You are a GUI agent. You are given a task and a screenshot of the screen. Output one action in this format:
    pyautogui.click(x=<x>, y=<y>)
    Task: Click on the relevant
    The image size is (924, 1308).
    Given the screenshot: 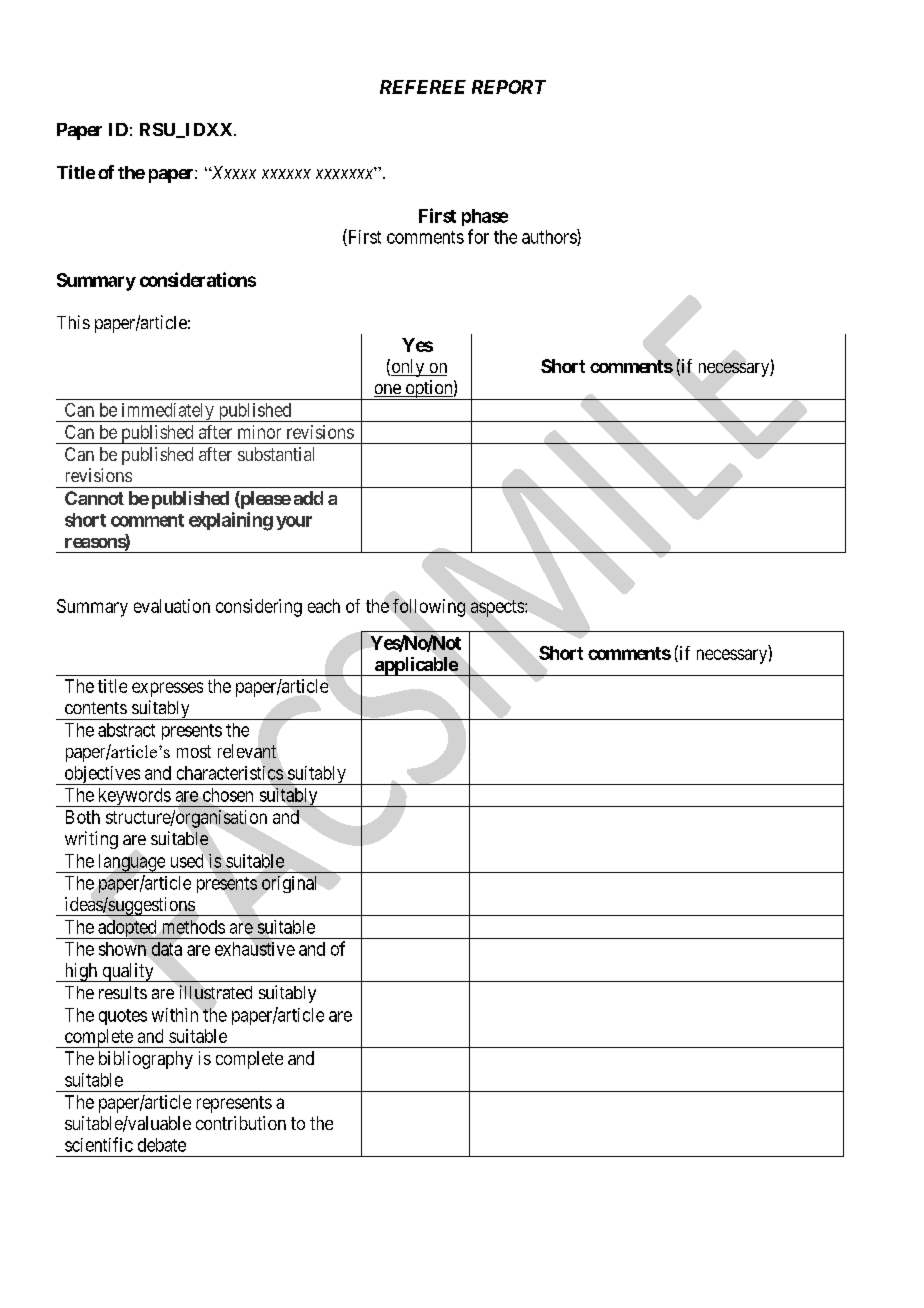 What is the action you would take?
    pyautogui.click(x=247, y=751)
